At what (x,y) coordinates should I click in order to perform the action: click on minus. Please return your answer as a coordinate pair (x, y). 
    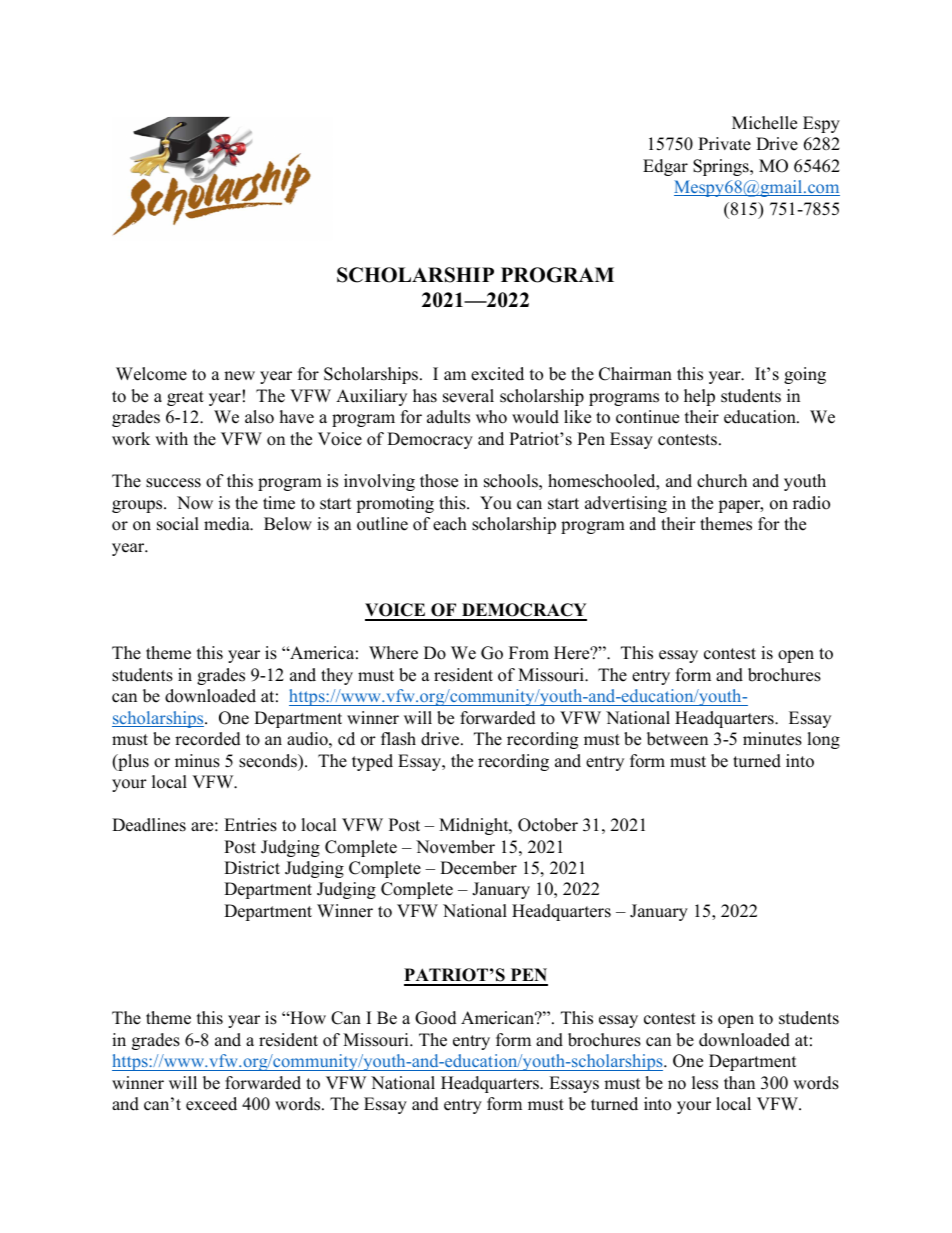
    Looking at the image, I should click on (197, 761).
